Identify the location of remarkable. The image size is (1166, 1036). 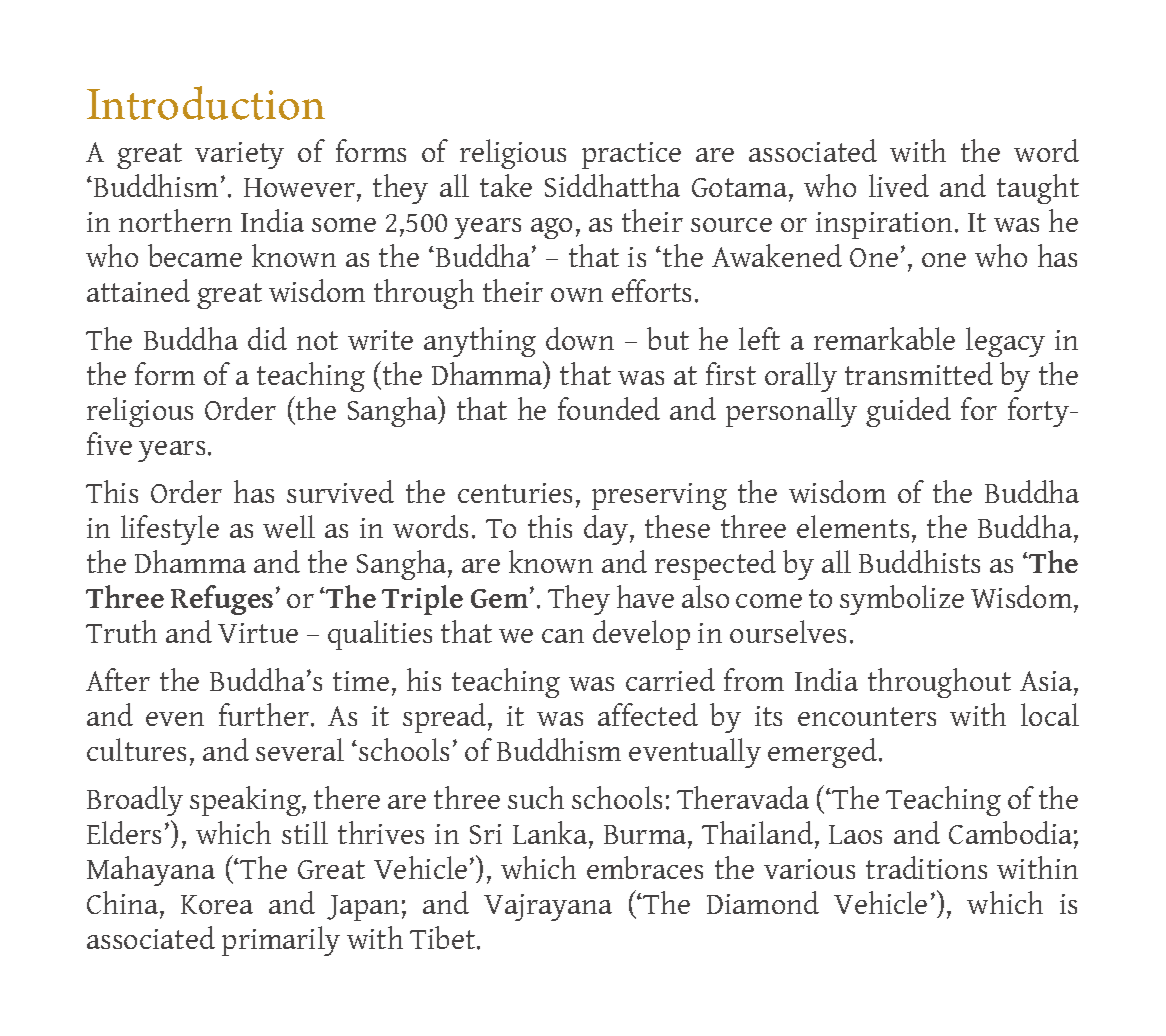
(884, 338).
